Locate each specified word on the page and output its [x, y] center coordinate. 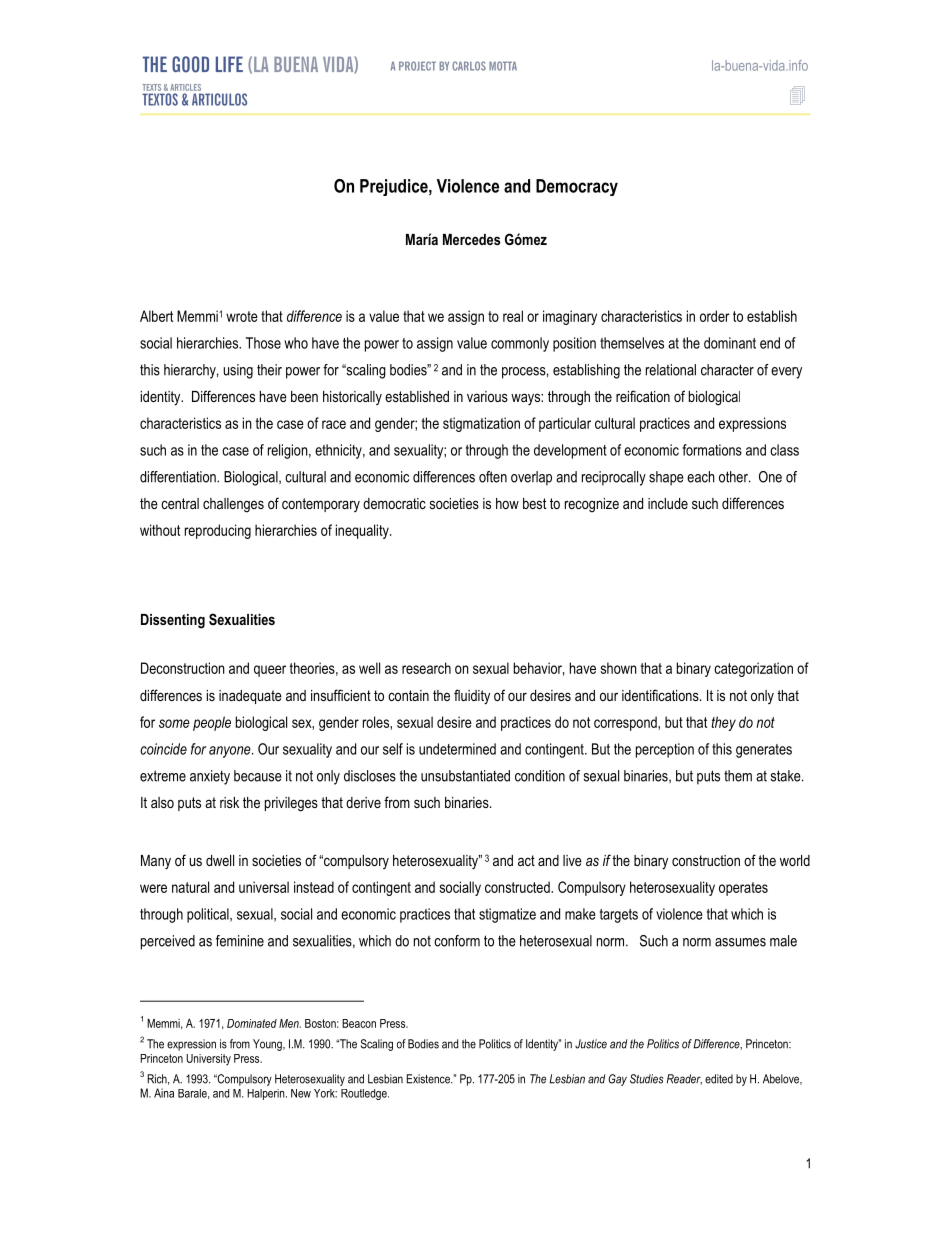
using [238, 371]
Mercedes [472, 239]
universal [264, 887]
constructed [518, 887]
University [208, 1060]
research [426, 668]
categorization [753, 669]
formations [712, 450]
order [715, 316]
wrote [242, 316]
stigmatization [481, 424]
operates [743, 889]
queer [270, 671]
